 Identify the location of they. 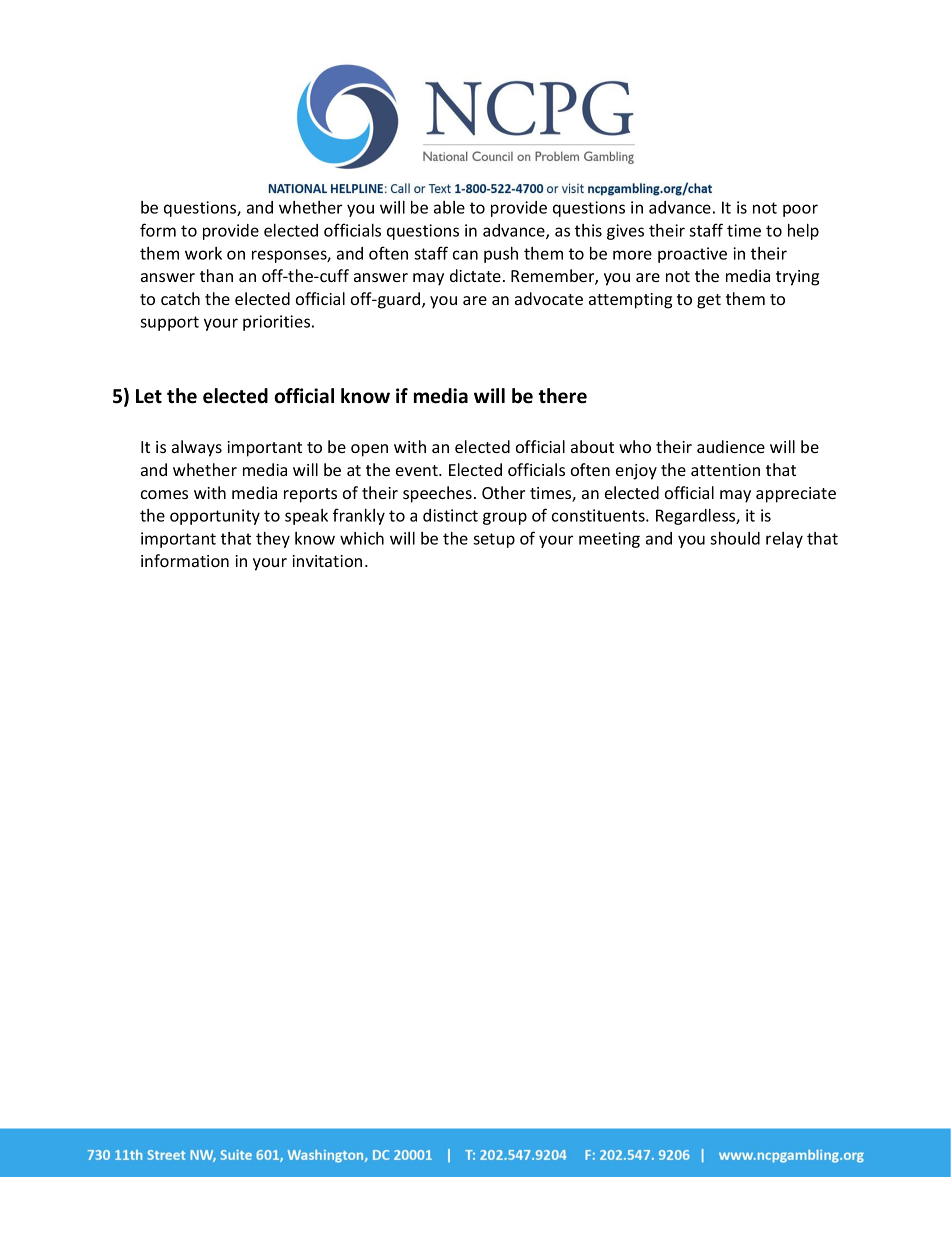
(273, 540).
